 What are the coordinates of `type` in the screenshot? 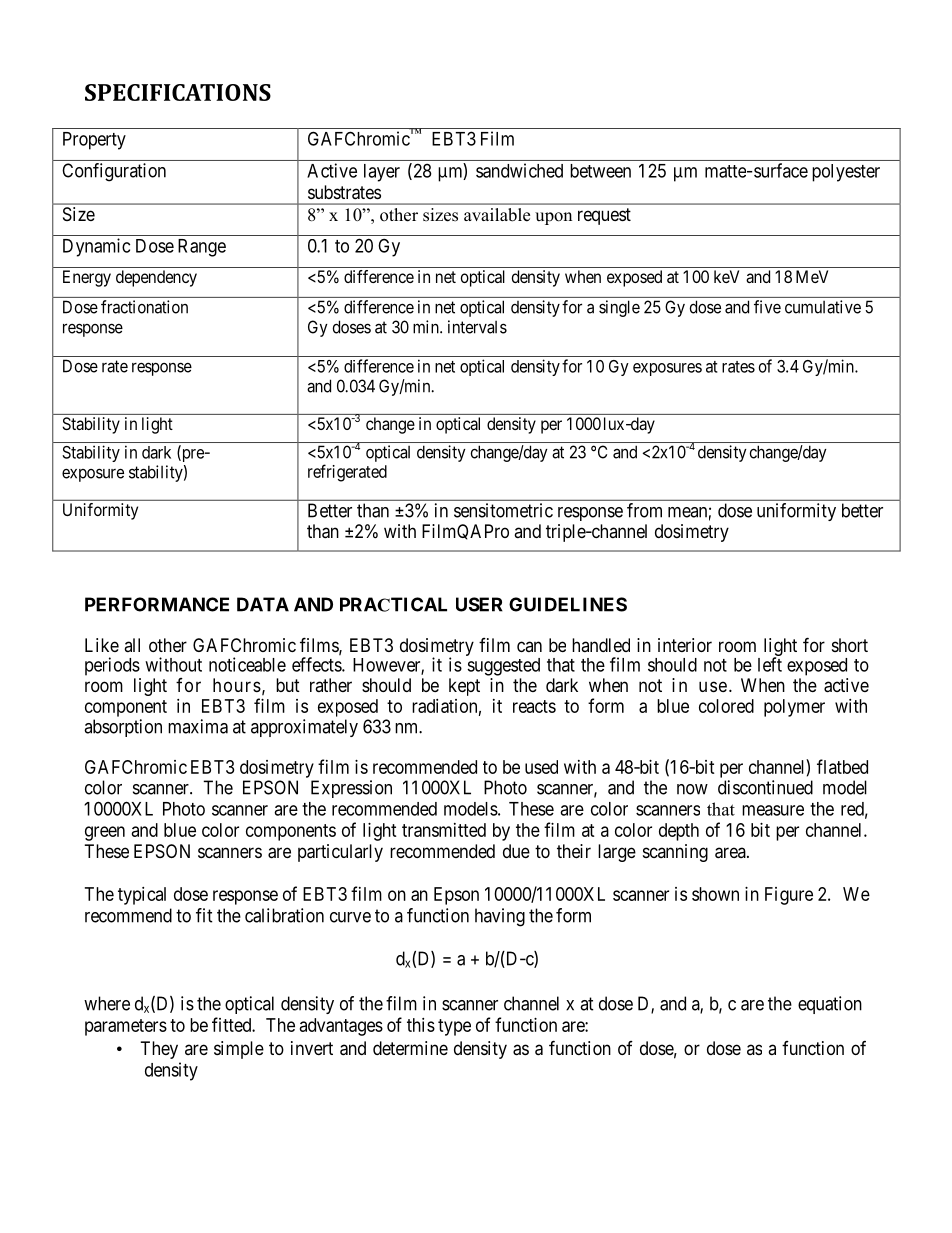 It's located at (454, 1027).
